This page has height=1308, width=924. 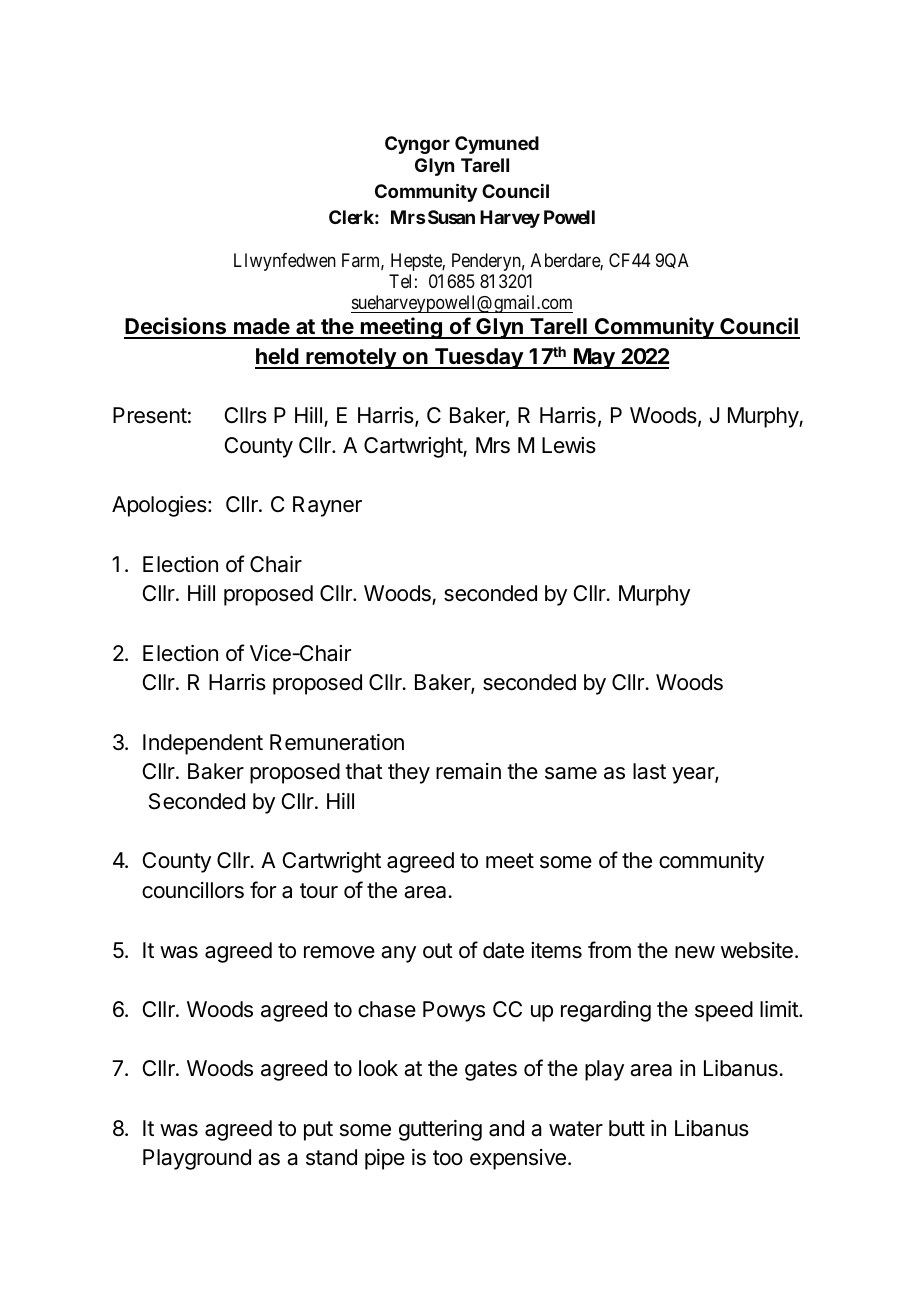 What do you see at coordinates (451, 217) in the page?
I see `Susan` at bounding box center [451, 217].
